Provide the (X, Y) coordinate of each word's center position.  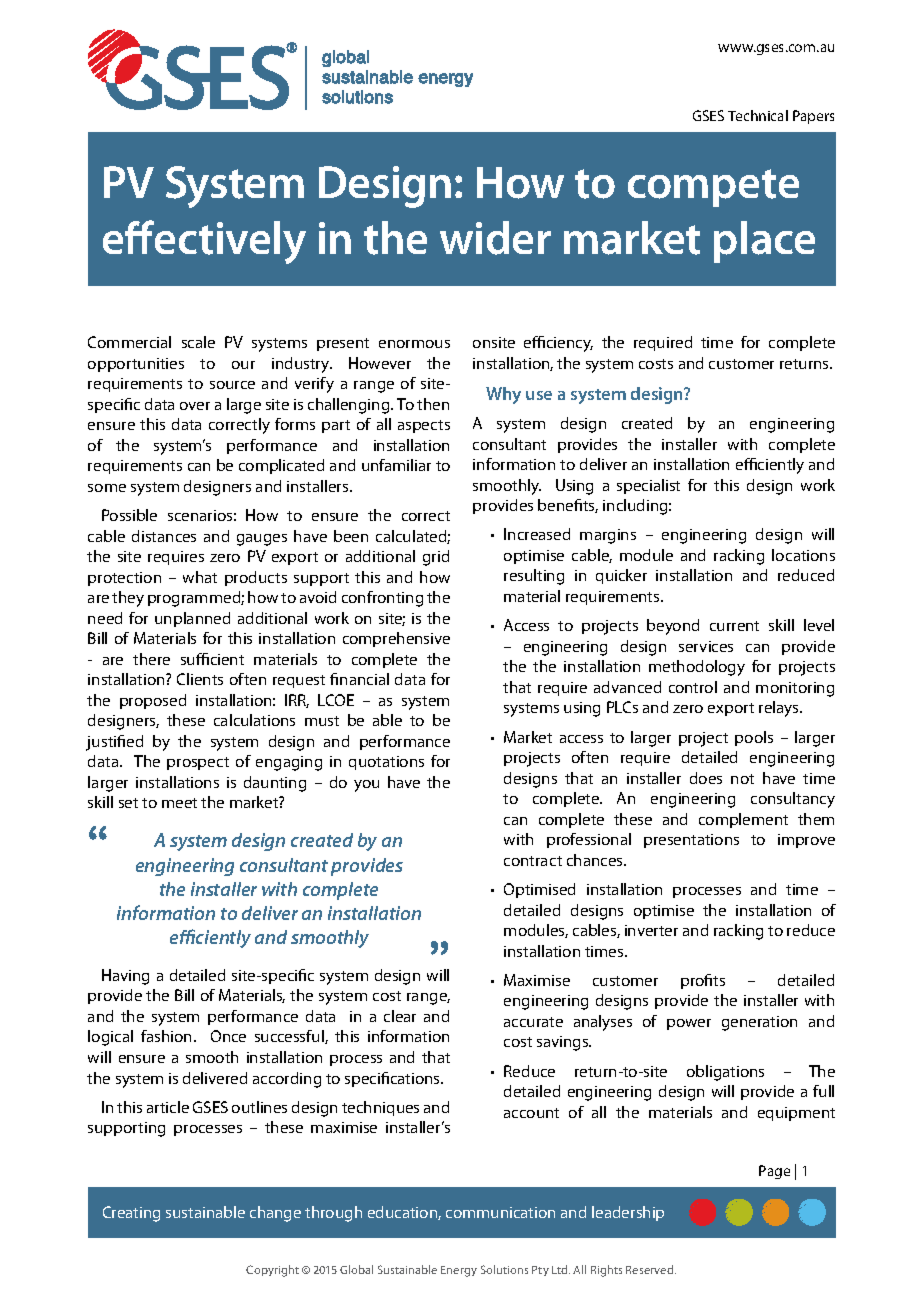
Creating (131, 1214)
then (433, 404)
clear (400, 1016)
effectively (204, 242)
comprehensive (396, 639)
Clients (200, 679)
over (195, 406)
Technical (758, 115)
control (693, 687)
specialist (648, 486)
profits (703, 981)
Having (125, 977)
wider (495, 238)
